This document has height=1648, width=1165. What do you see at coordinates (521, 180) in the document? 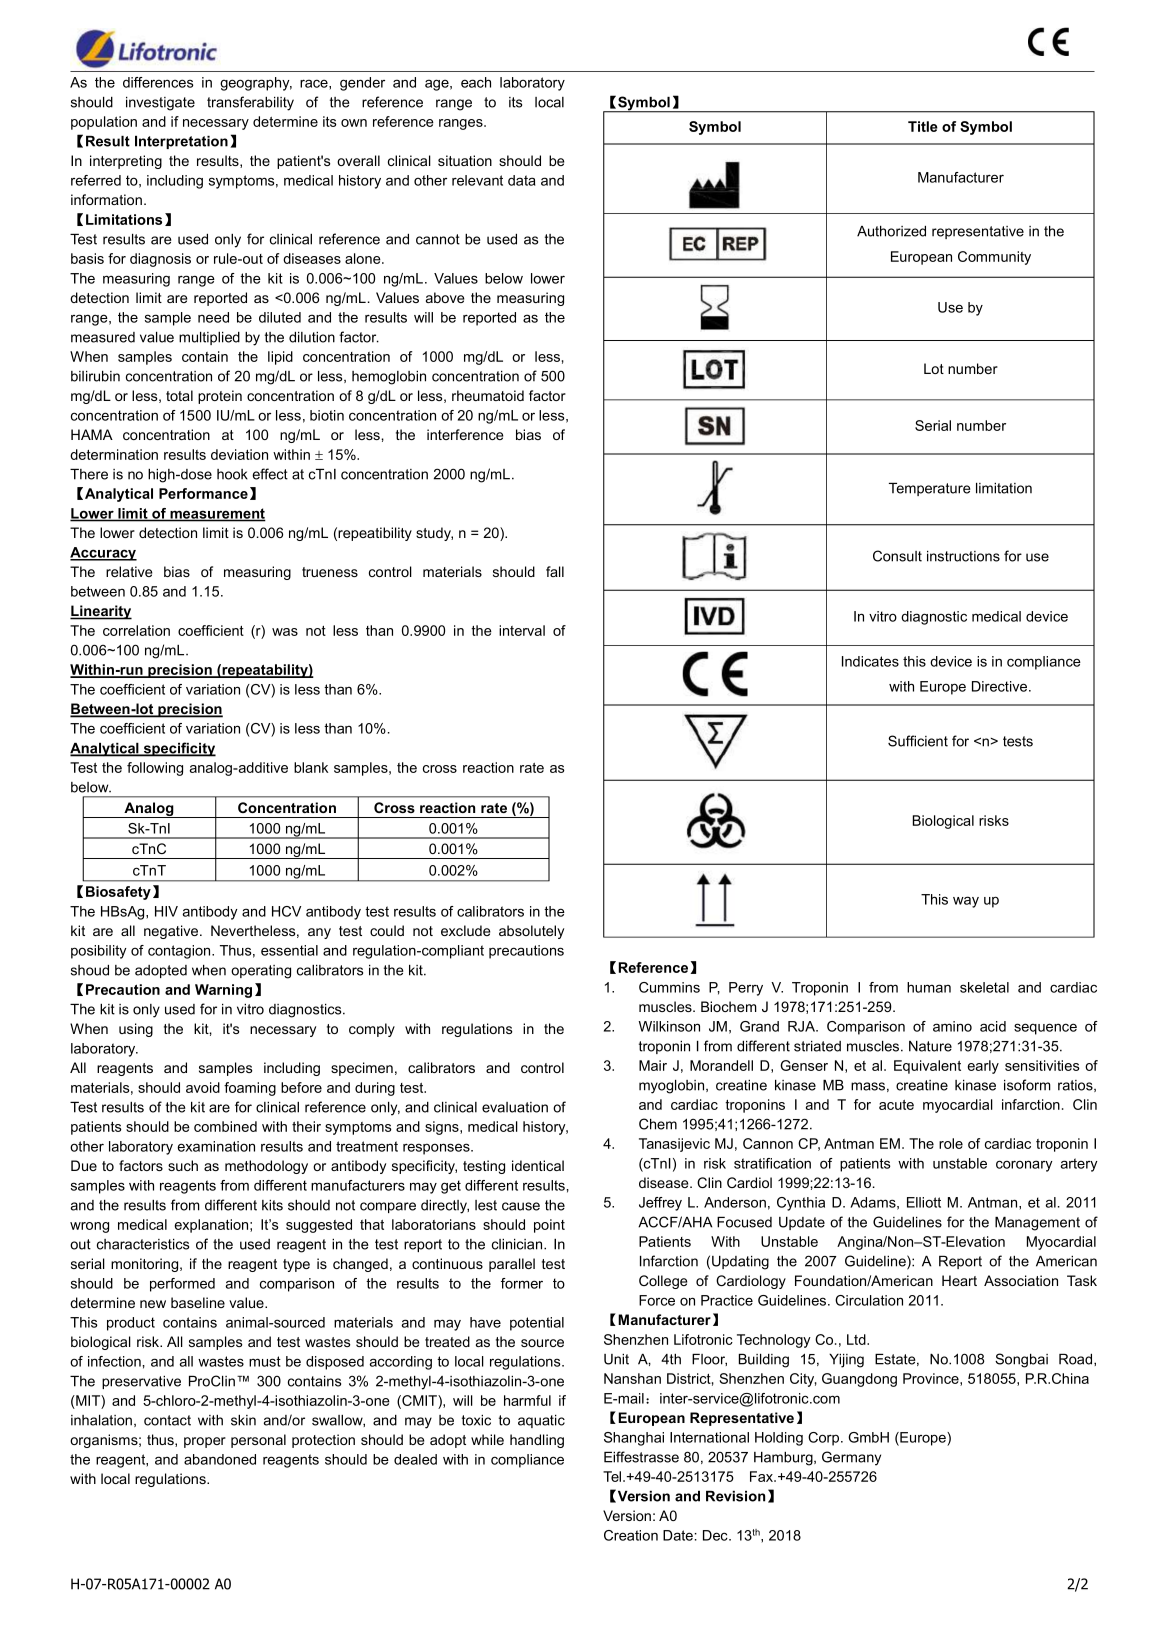
I see `data` at bounding box center [521, 180].
